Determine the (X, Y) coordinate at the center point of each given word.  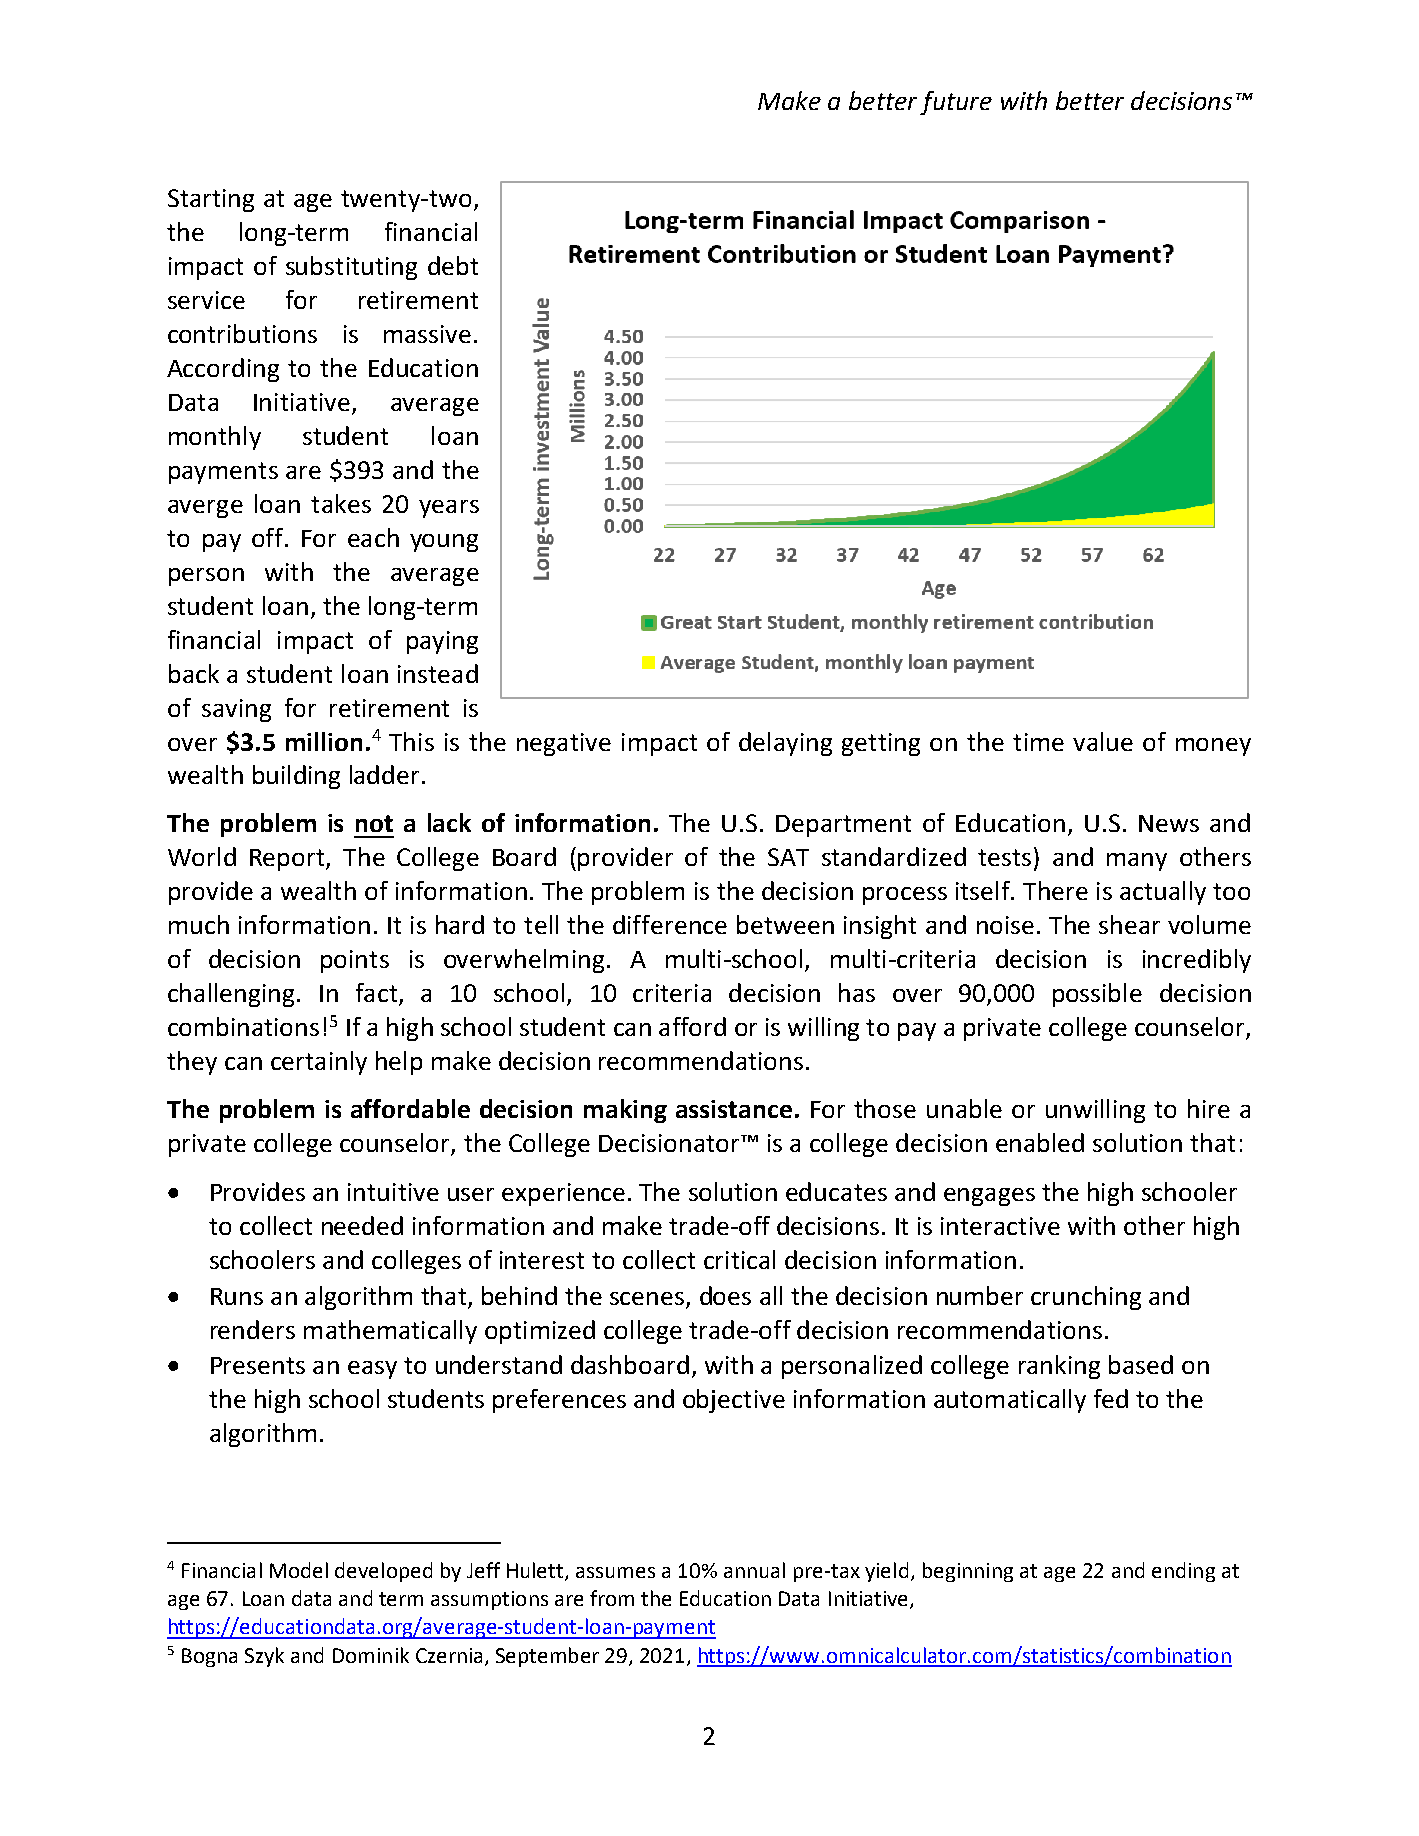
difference (670, 924)
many (1137, 862)
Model (299, 1570)
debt (453, 265)
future (956, 103)
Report (288, 860)
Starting (211, 200)
